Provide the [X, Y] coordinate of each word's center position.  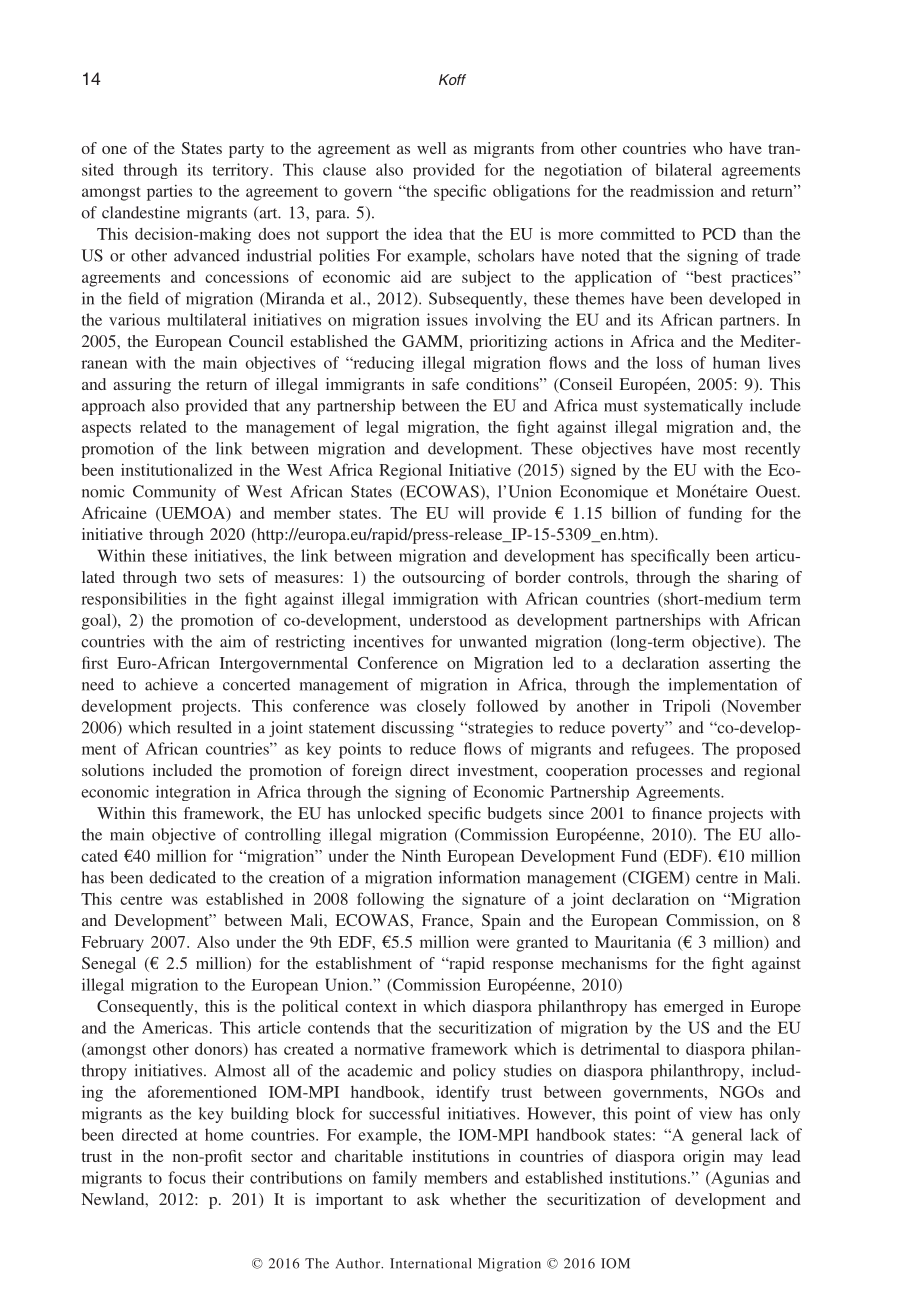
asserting [739, 664]
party [246, 151]
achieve [171, 684]
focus [187, 1177]
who [708, 148]
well [431, 148]
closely [441, 707]
